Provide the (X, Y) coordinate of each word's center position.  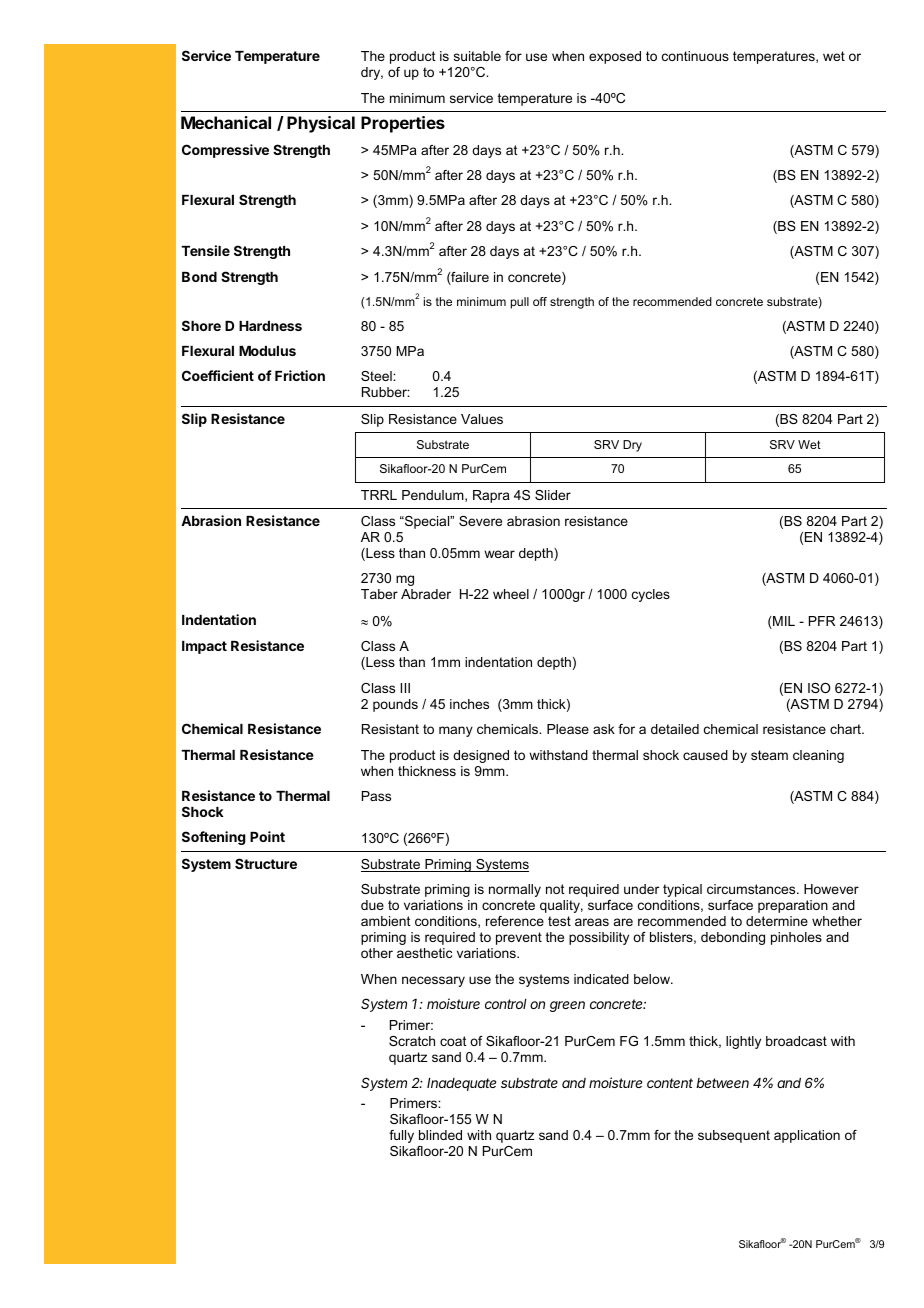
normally (515, 890)
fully (401, 1136)
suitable (477, 56)
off (540, 301)
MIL (783, 622)
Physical (321, 124)
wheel (511, 594)
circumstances (752, 889)
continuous (695, 56)
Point (267, 836)
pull (520, 303)
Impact (204, 647)
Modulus (267, 351)
